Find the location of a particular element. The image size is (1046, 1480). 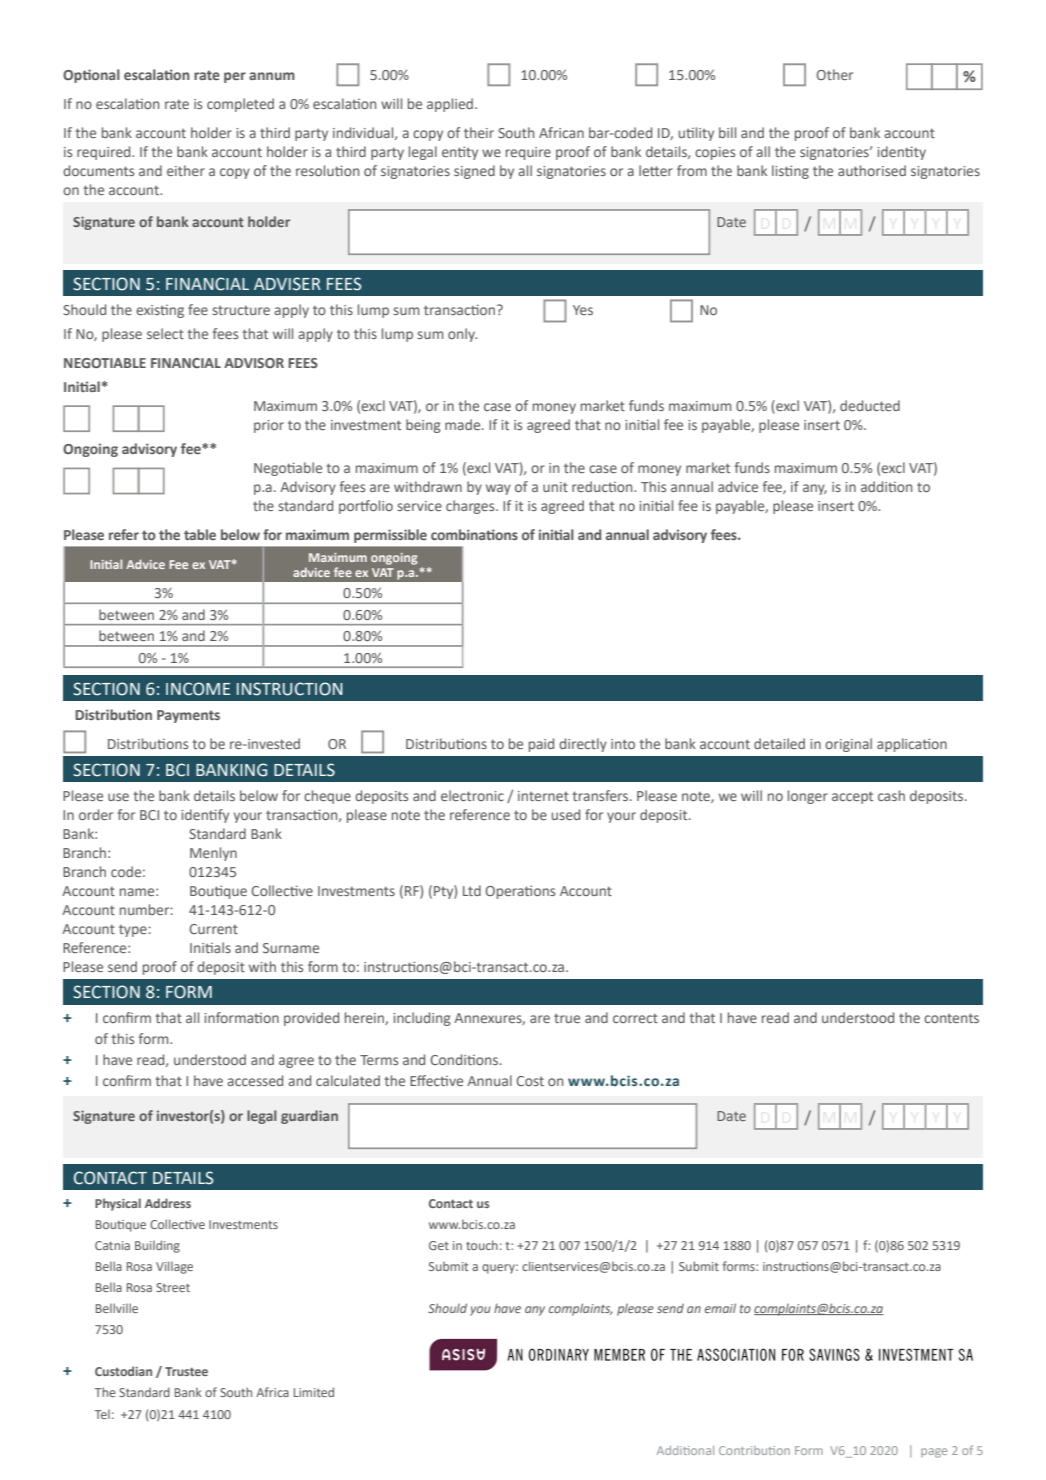

authorised is located at coordinates (872, 170).
